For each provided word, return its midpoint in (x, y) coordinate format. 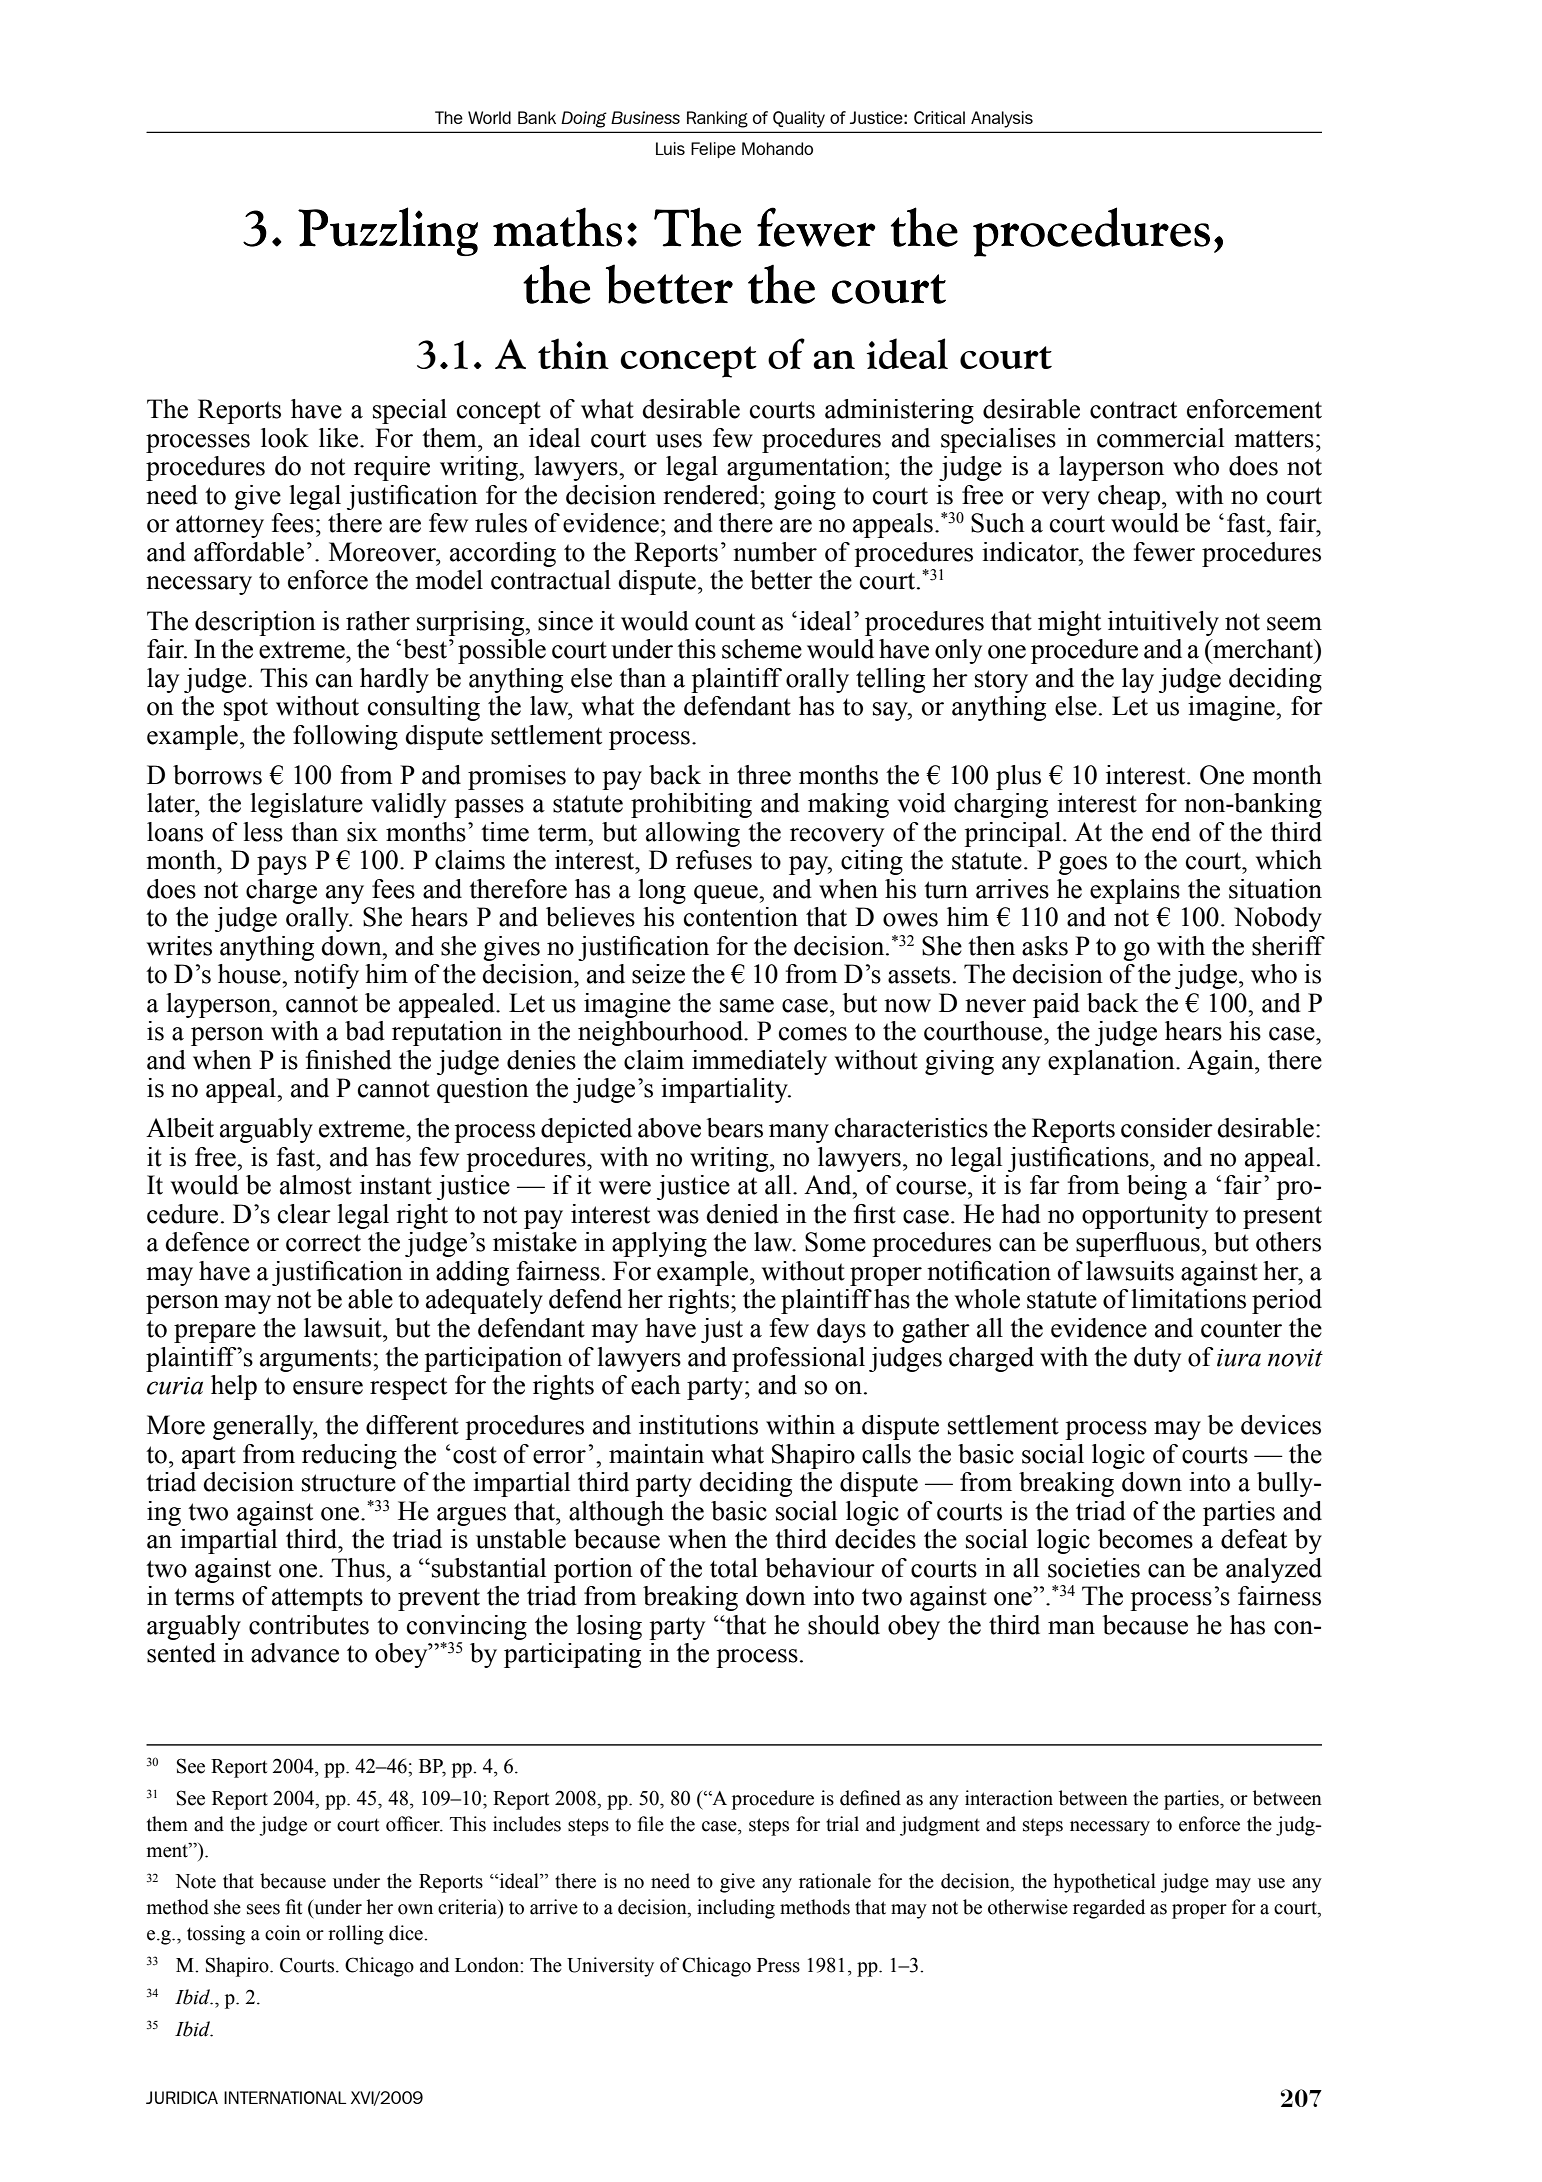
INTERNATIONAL (285, 2097)
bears (735, 1128)
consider (1167, 1128)
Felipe (713, 150)
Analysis (1002, 119)
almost (316, 1185)
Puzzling (388, 231)
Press (778, 1965)
